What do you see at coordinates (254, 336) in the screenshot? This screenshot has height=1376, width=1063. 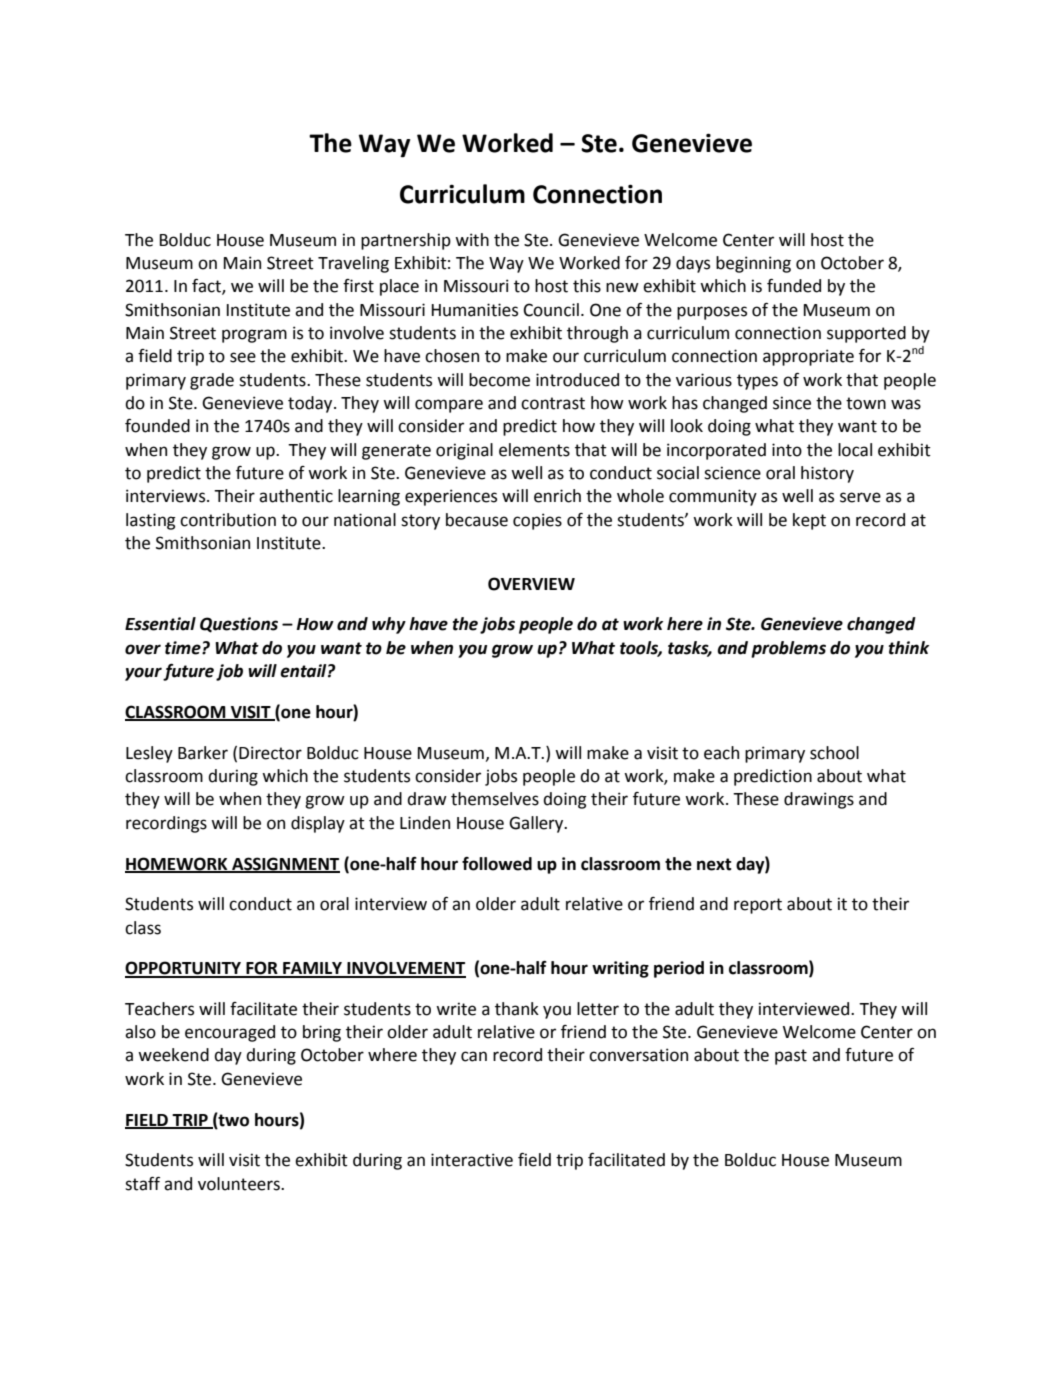 I see `program` at bounding box center [254, 336].
